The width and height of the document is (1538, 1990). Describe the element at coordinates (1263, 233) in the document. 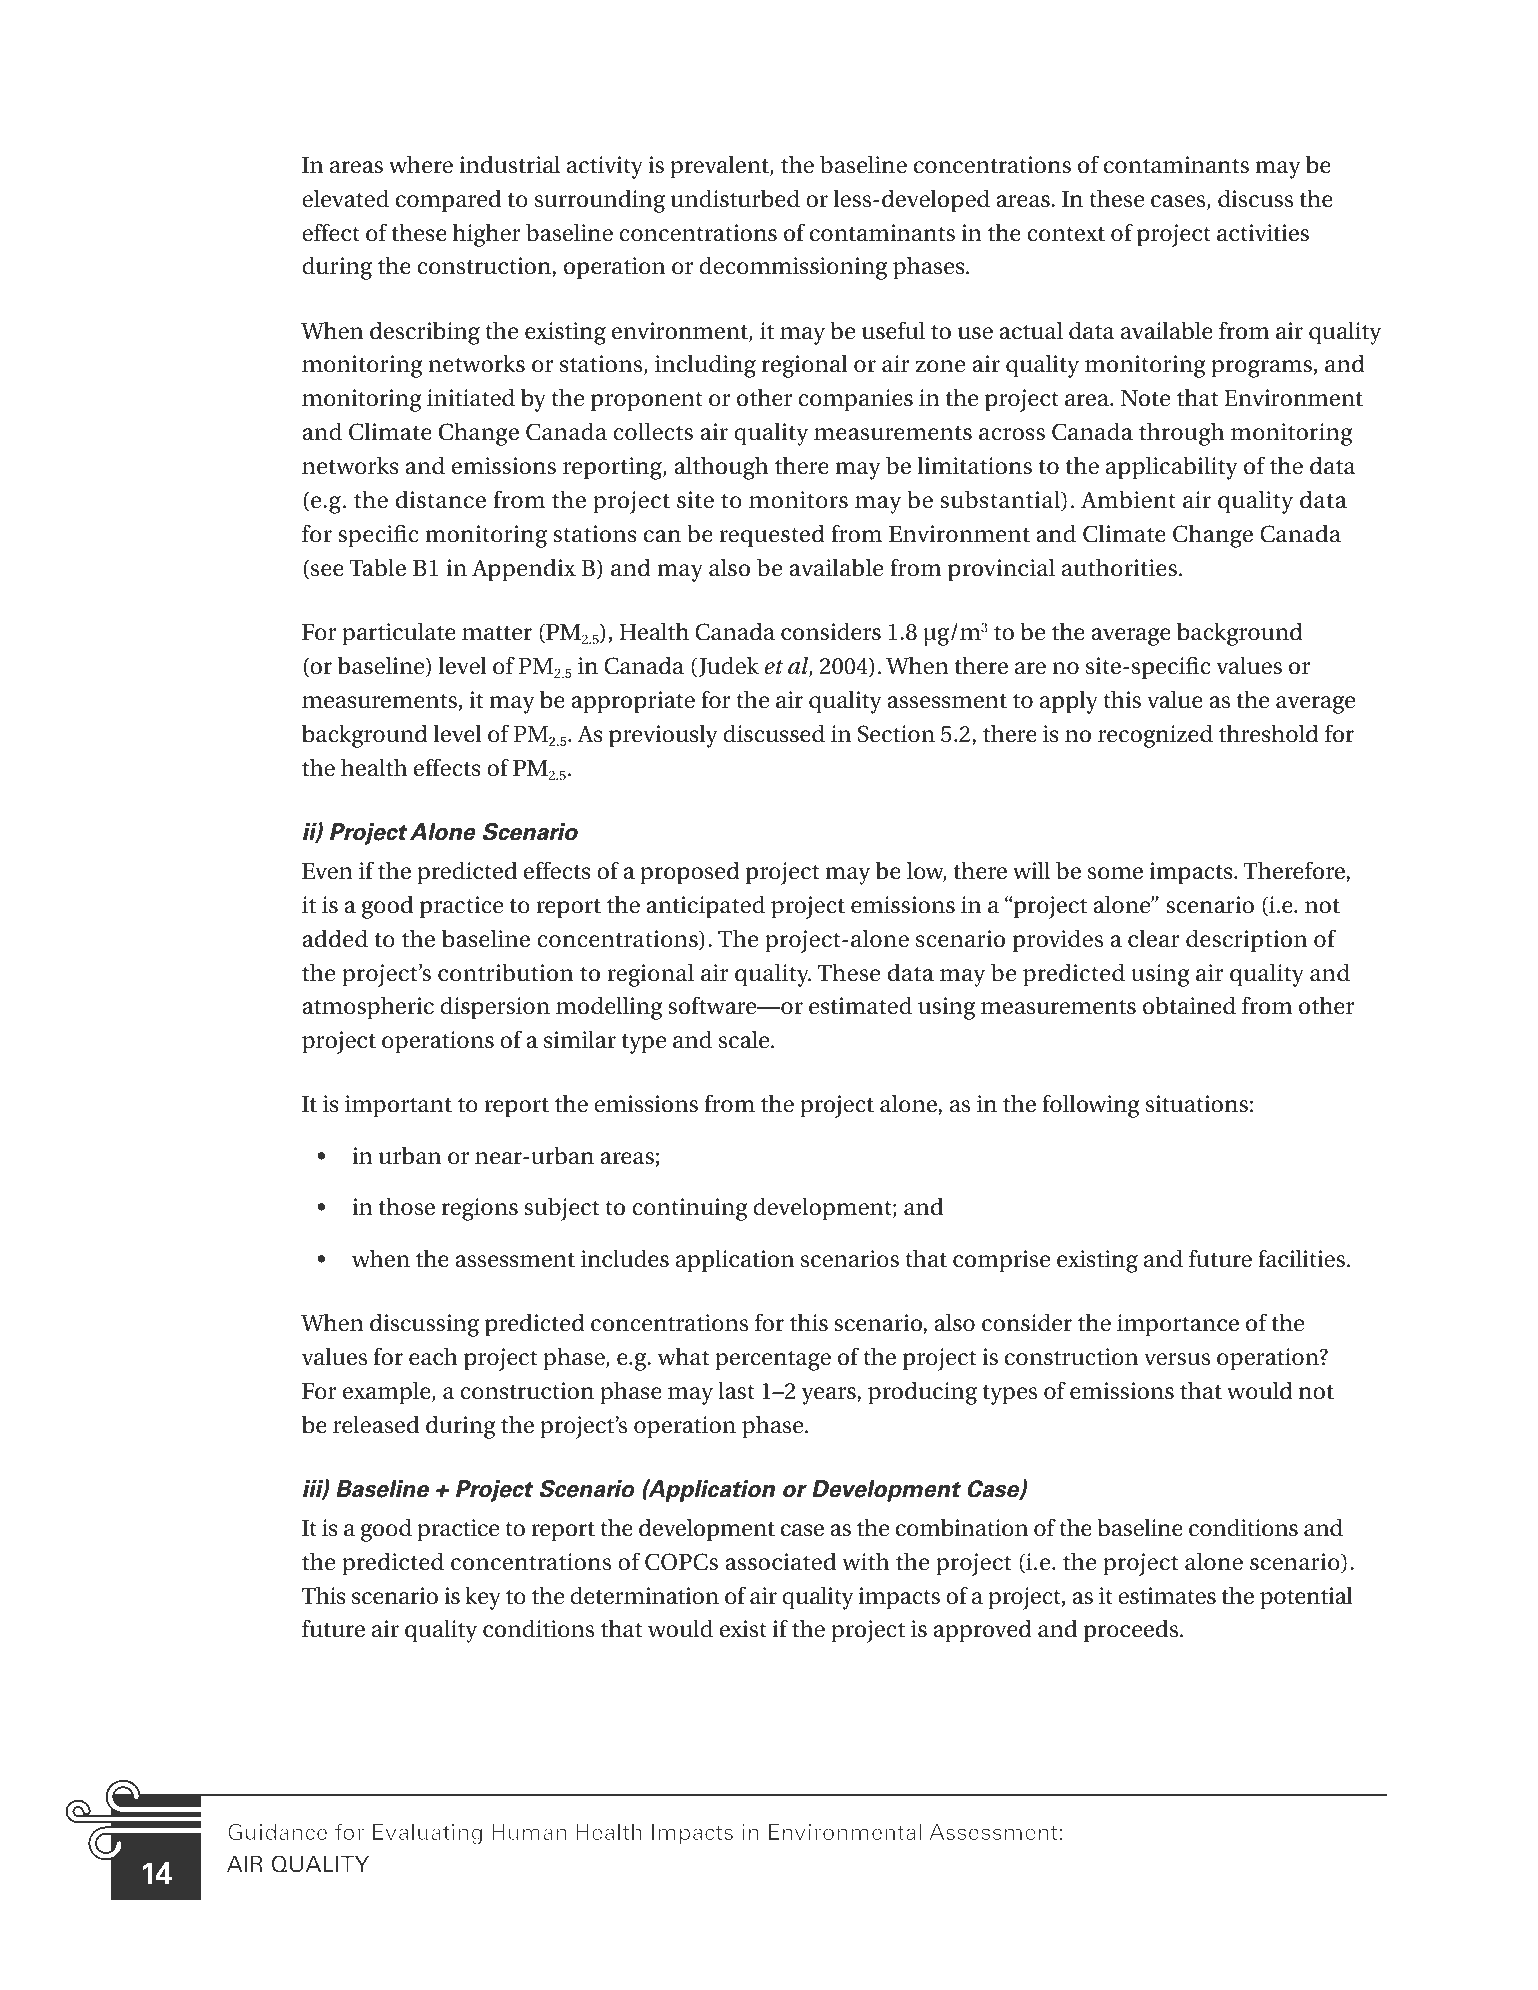

I see `activities` at that location.
